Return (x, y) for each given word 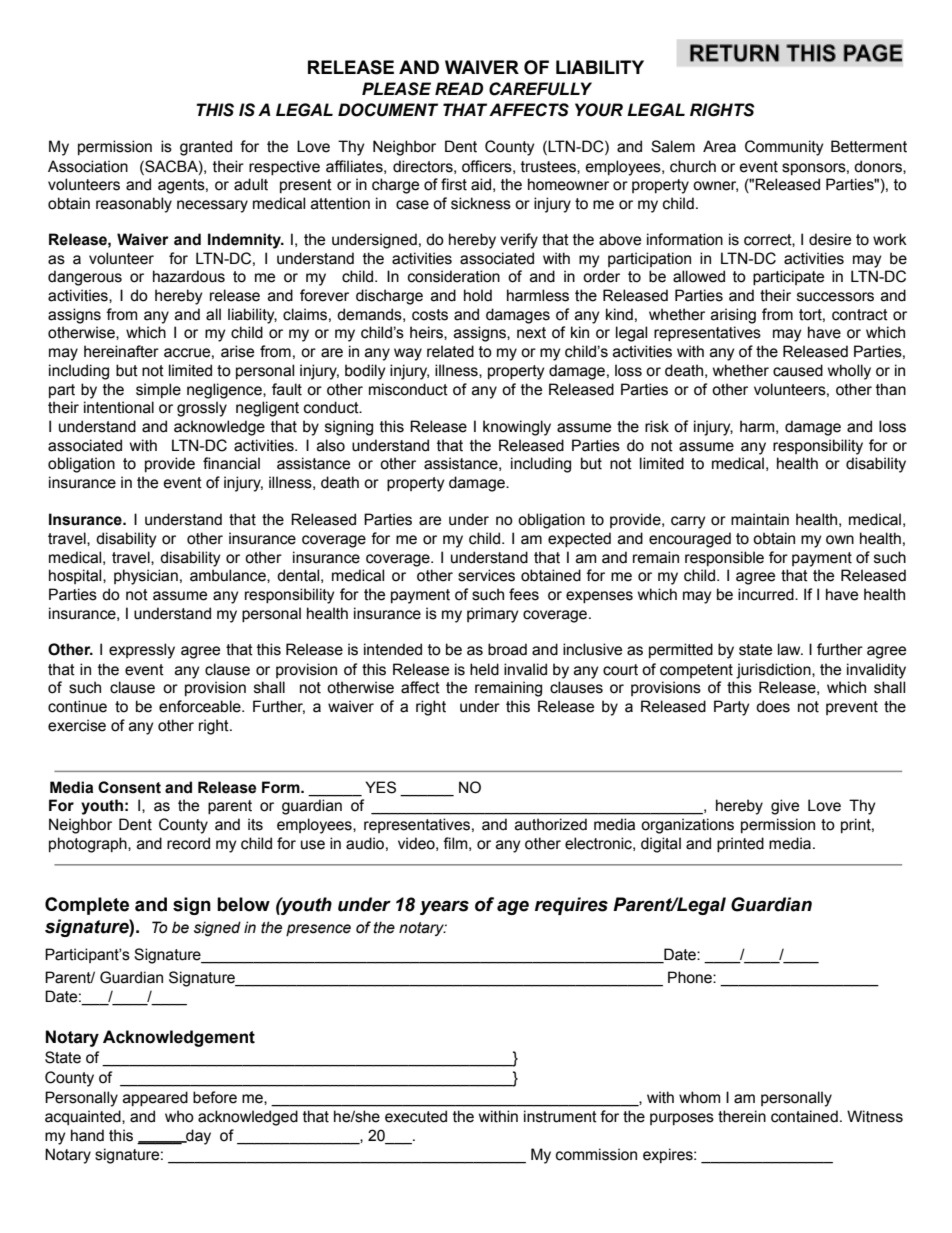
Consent (129, 787)
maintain (760, 519)
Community (784, 148)
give (785, 807)
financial (231, 463)
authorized (551, 824)
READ (459, 88)
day (197, 1137)
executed (416, 1116)
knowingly (517, 428)
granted (206, 148)
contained (804, 1116)
